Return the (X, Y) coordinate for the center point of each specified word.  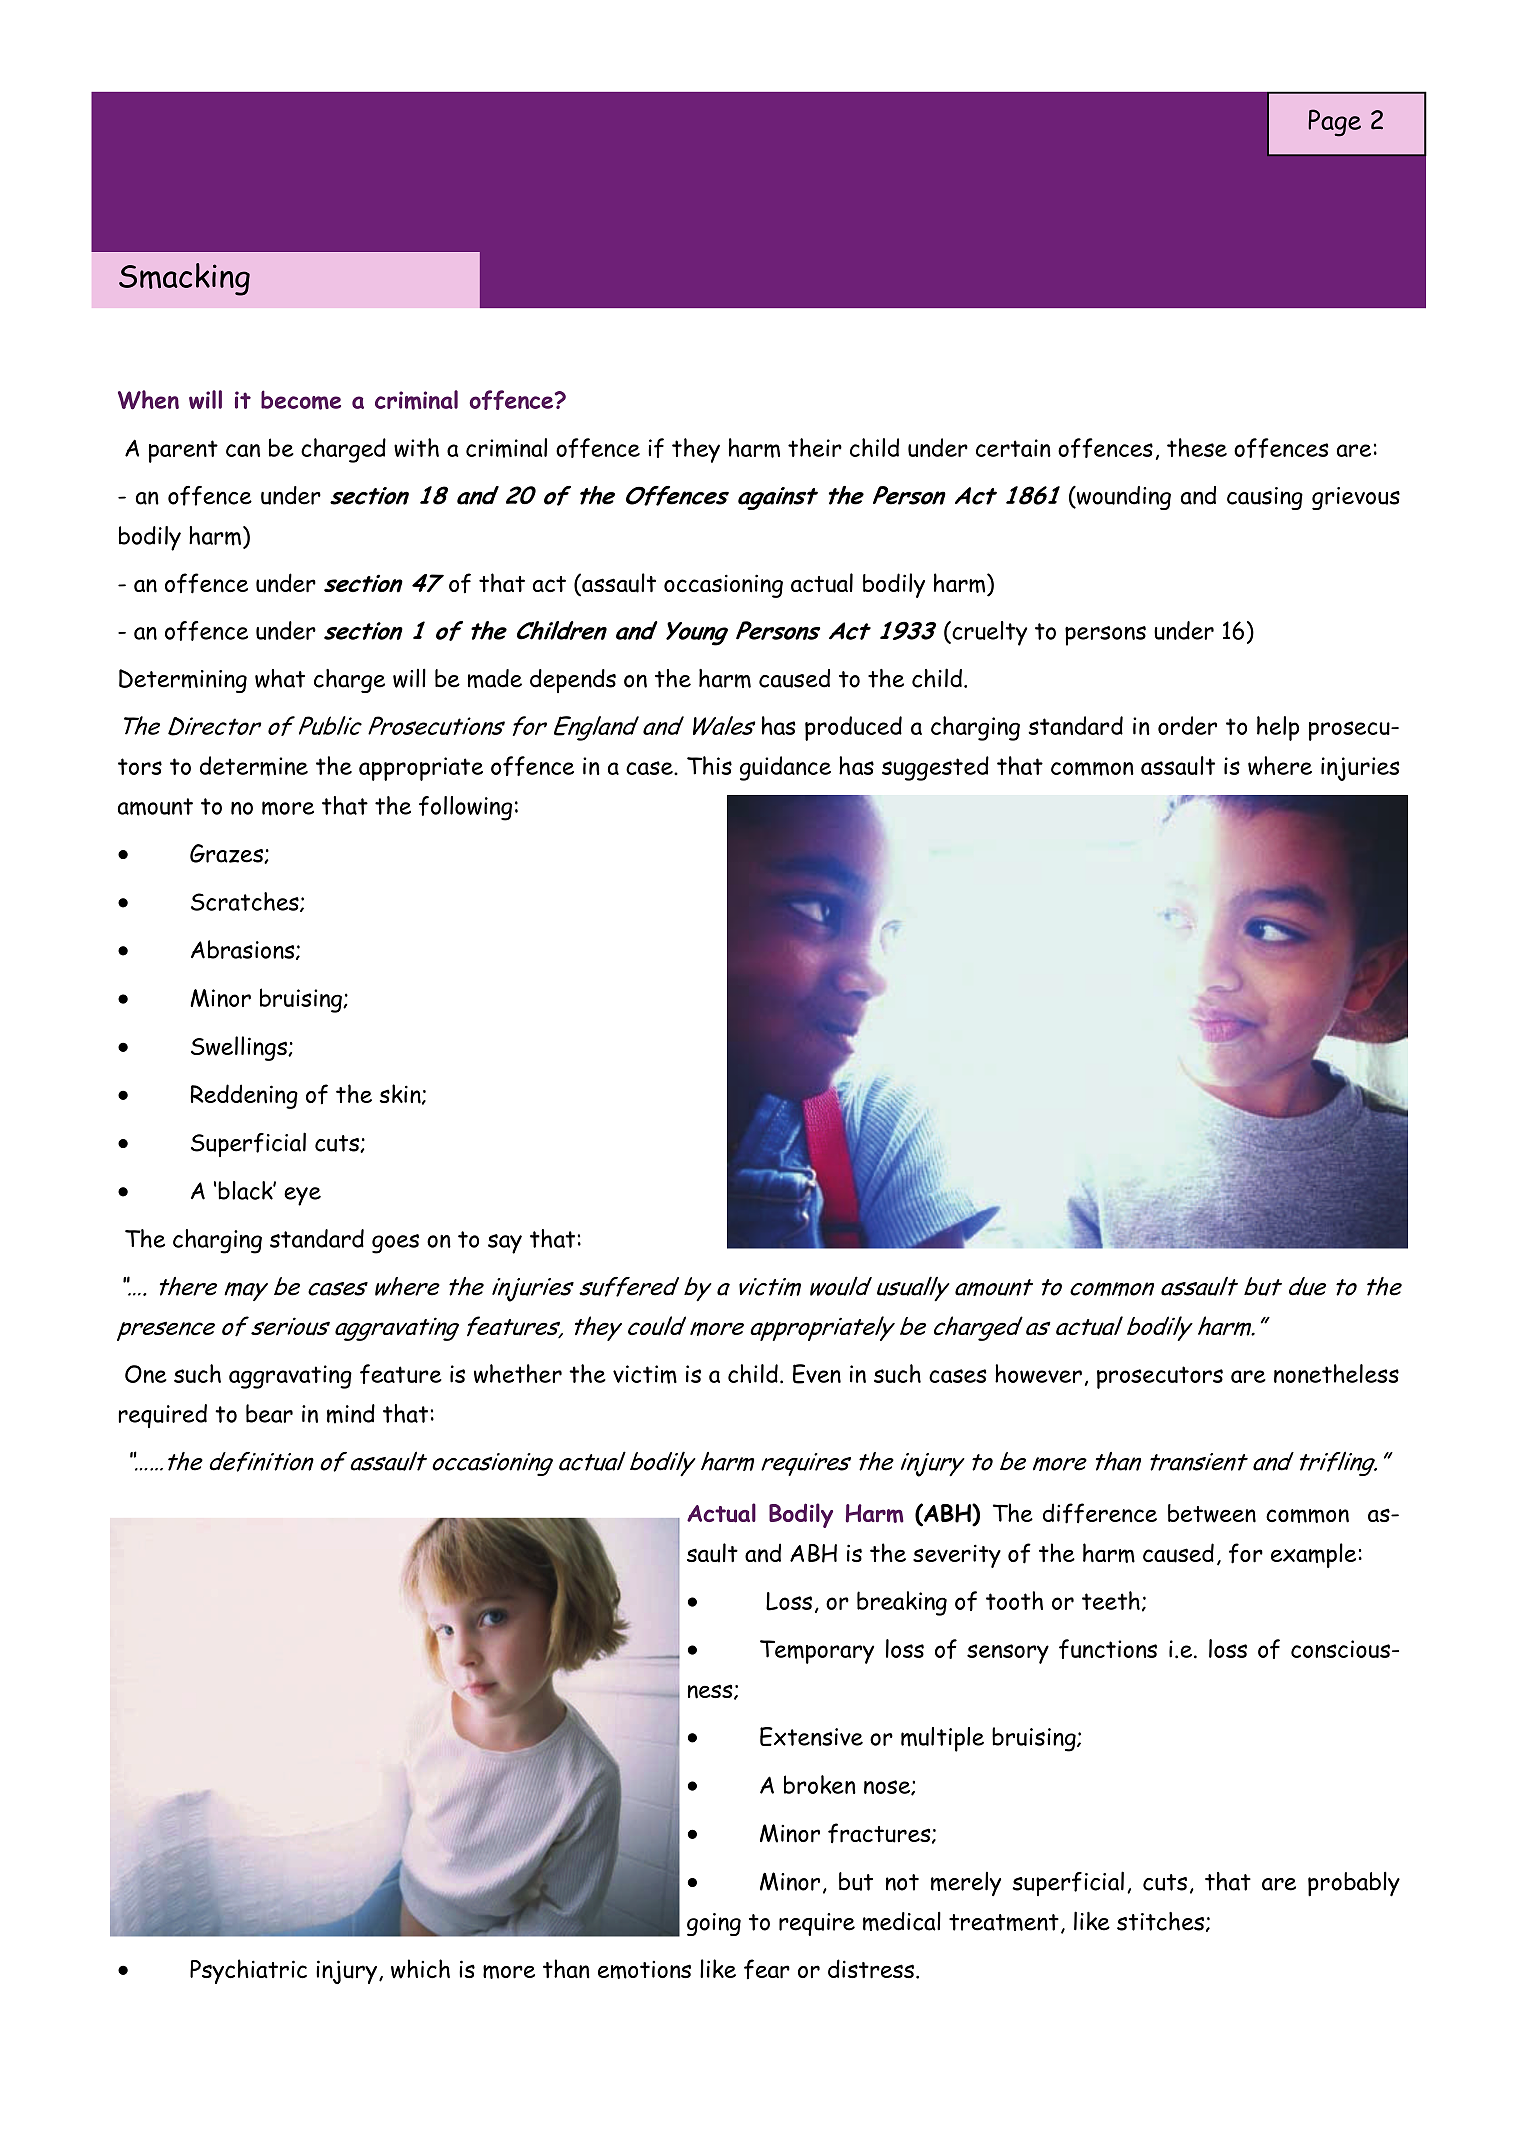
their (815, 447)
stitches (1160, 1921)
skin (401, 1094)
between (1212, 1513)
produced (853, 728)
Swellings (240, 1048)
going (714, 1924)
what (280, 678)
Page (1334, 123)
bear (269, 1413)
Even (817, 1374)
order (1187, 725)
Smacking (184, 279)
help (1278, 728)
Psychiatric (248, 1971)
